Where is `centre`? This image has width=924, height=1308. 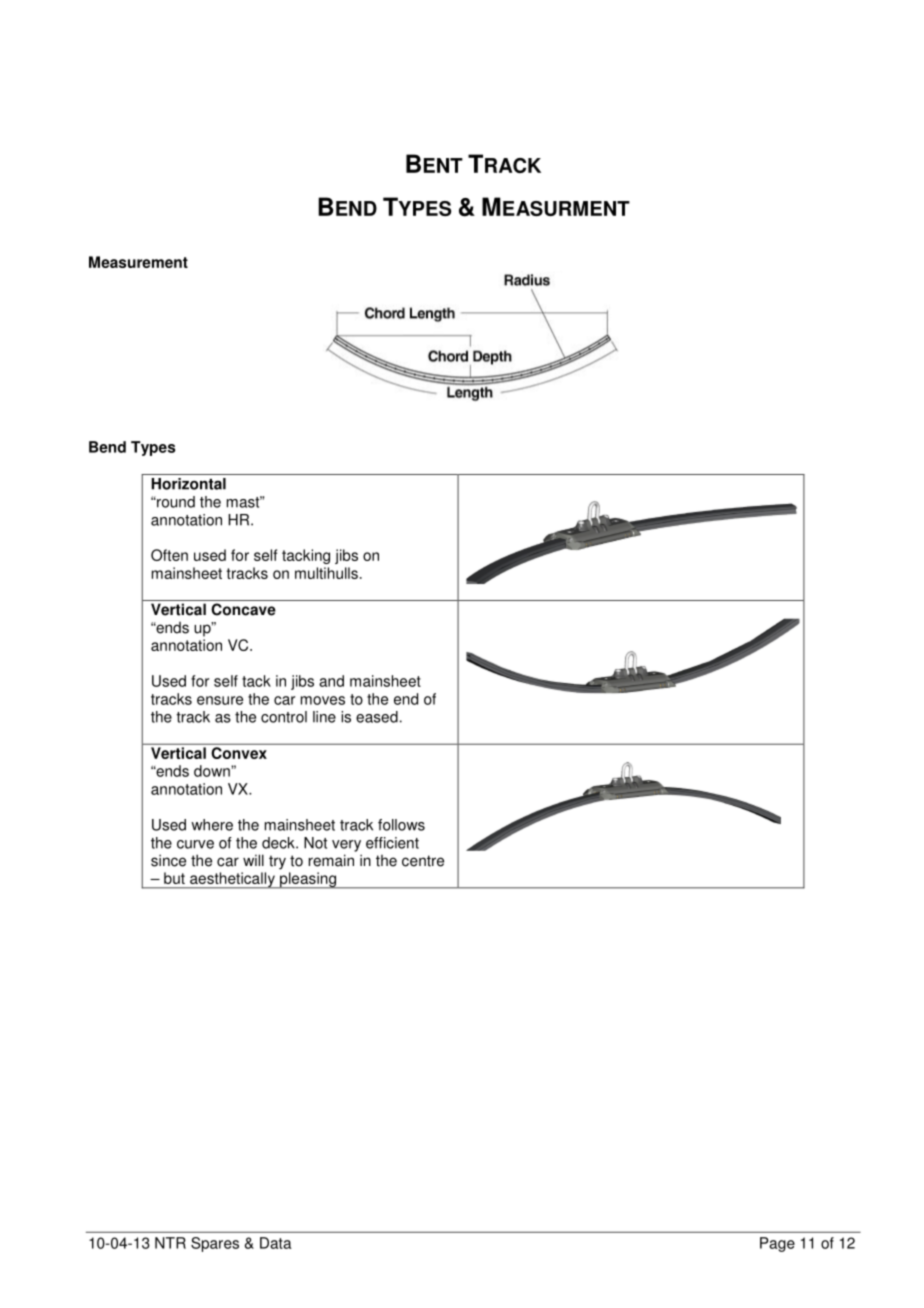
centre is located at coordinates (423, 861).
